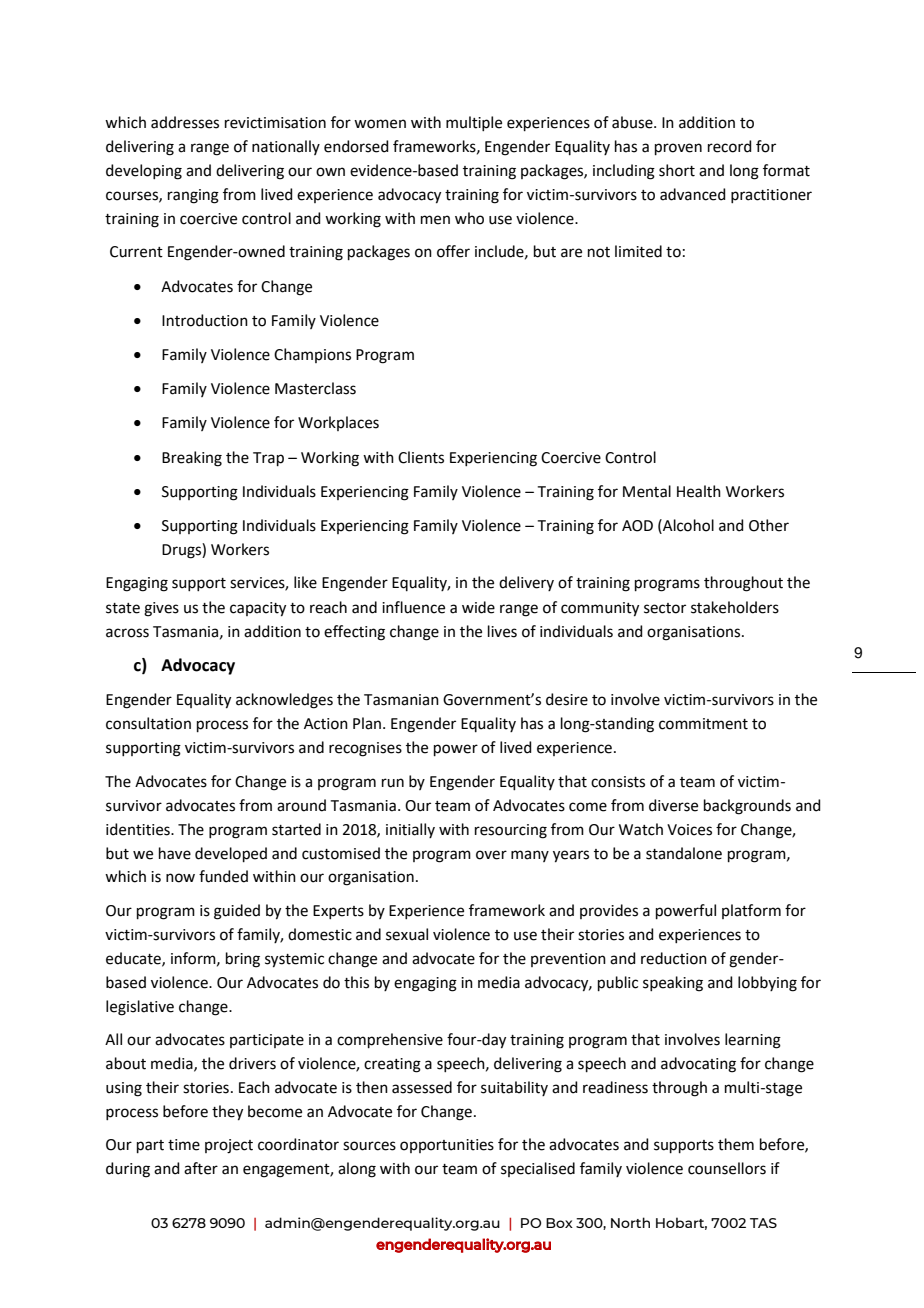 The height and width of the image is (1308, 924). Describe the element at coordinates (447, 1146) in the image. I see `opportunities` at that location.
